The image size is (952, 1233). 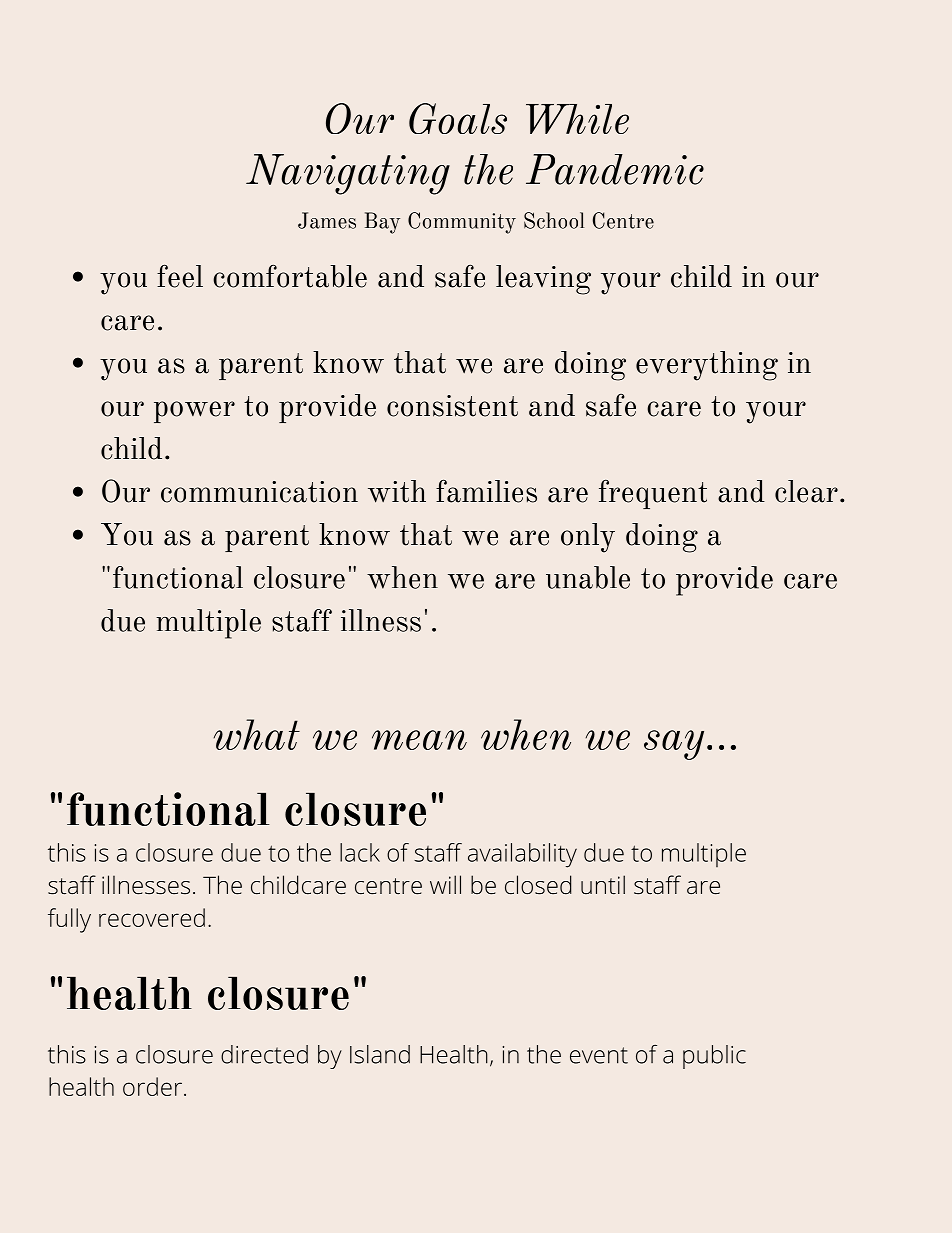 What do you see at coordinates (348, 174) in the screenshot?
I see `Navigating` at bounding box center [348, 174].
